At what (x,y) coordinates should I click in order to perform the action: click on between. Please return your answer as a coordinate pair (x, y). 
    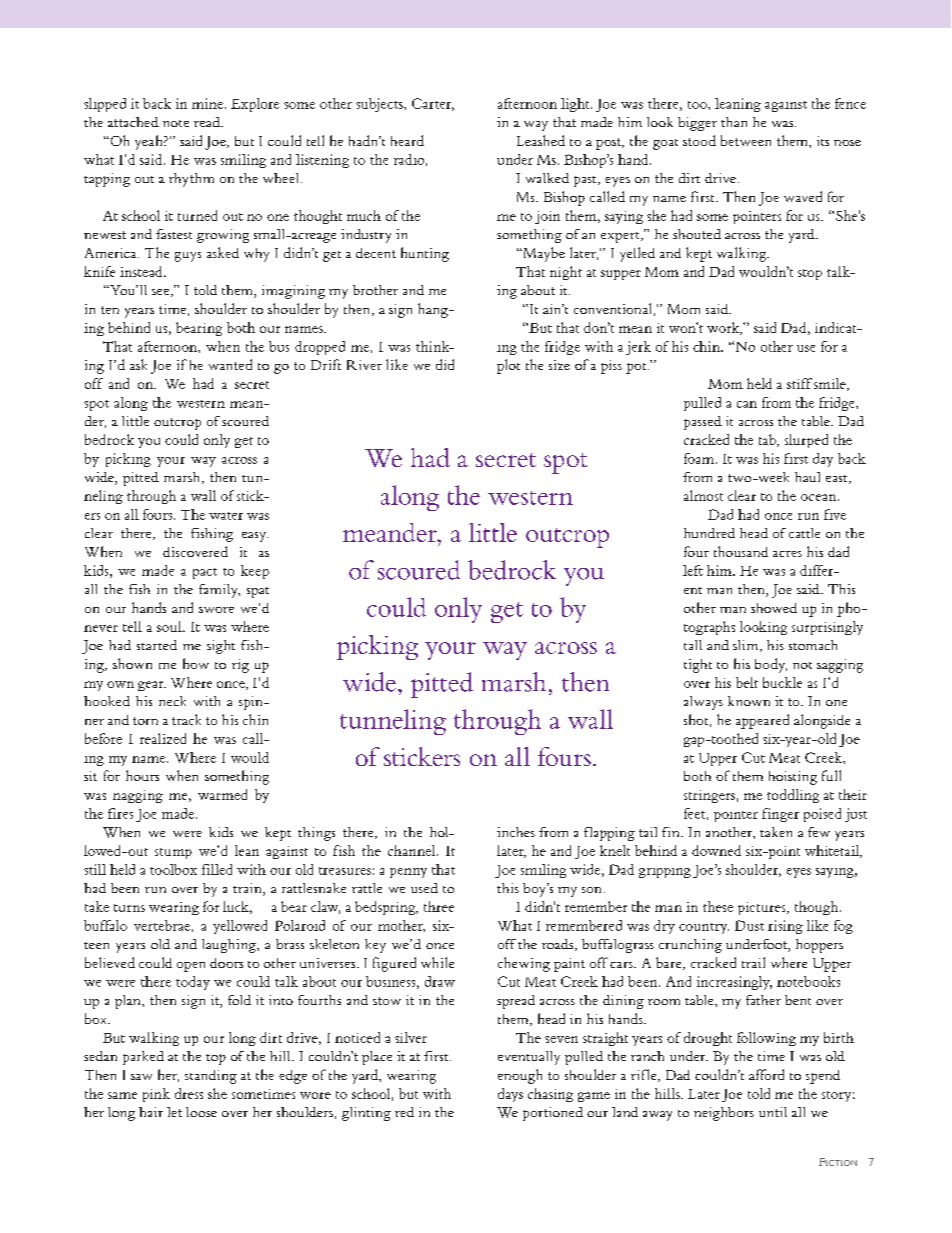
    Looking at the image, I should click on (746, 140).
